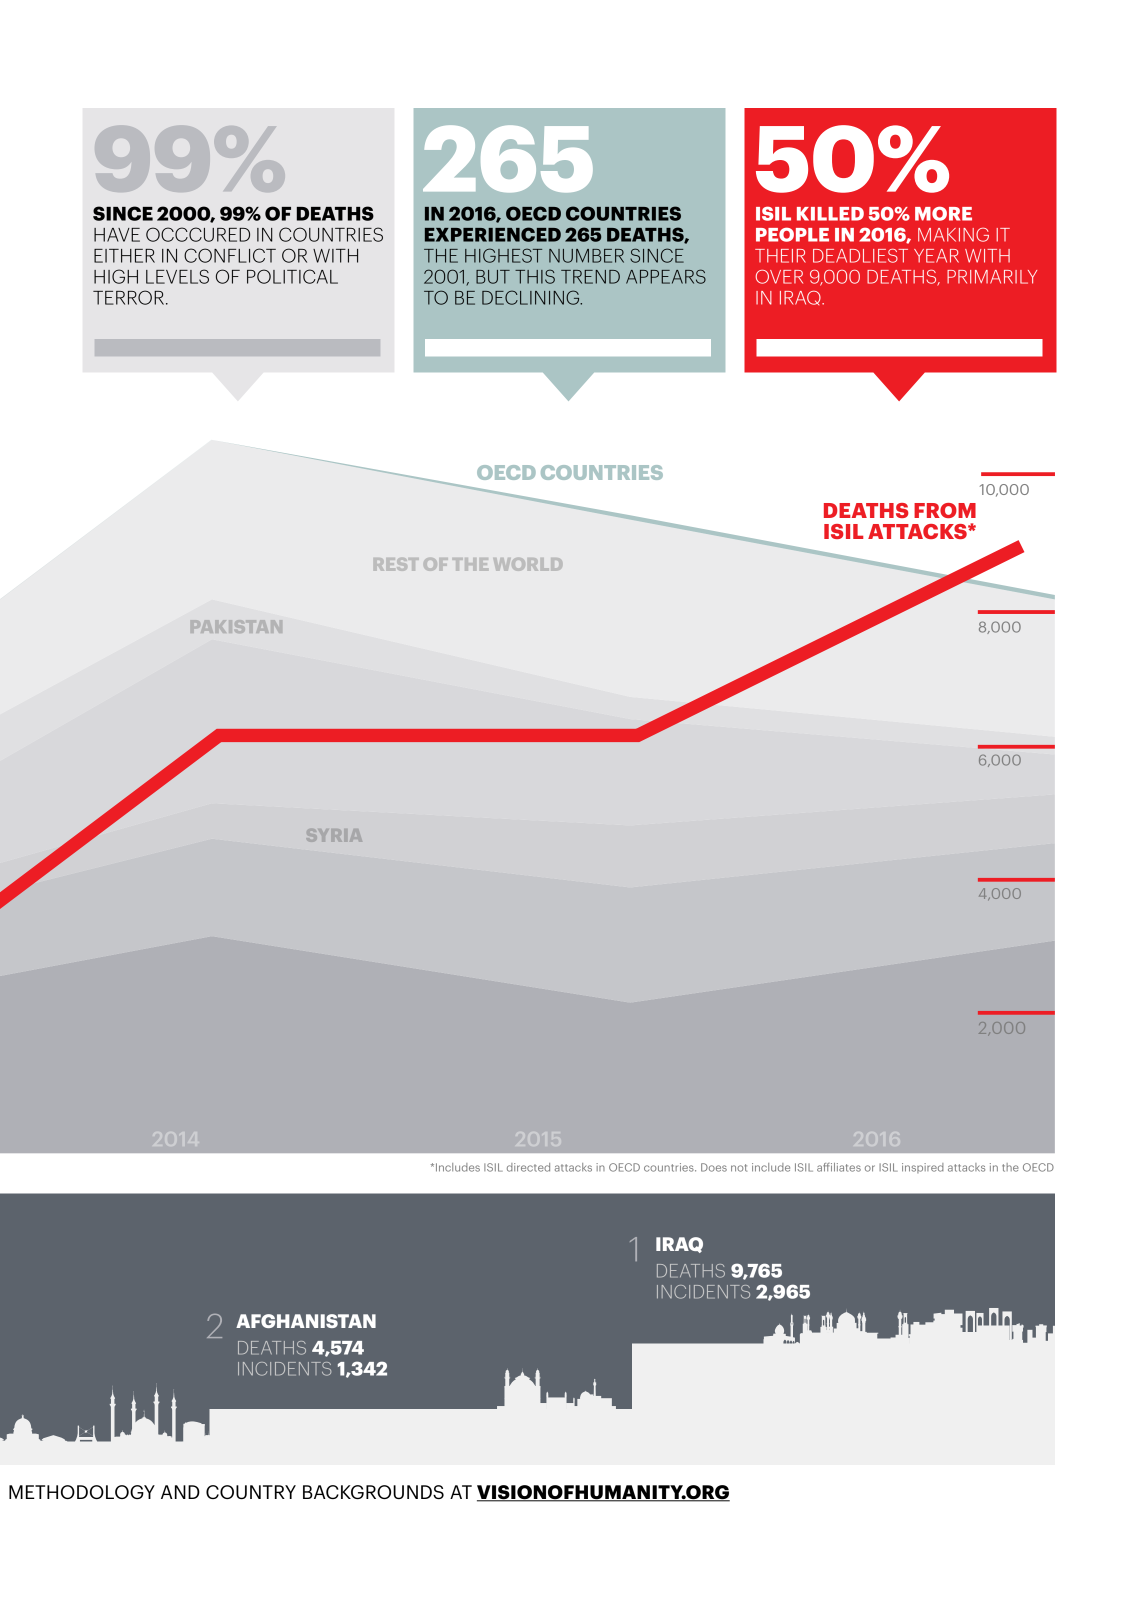 This screenshot has width=1137, height=1608. I want to click on DEADLIEST, so click(860, 256).
